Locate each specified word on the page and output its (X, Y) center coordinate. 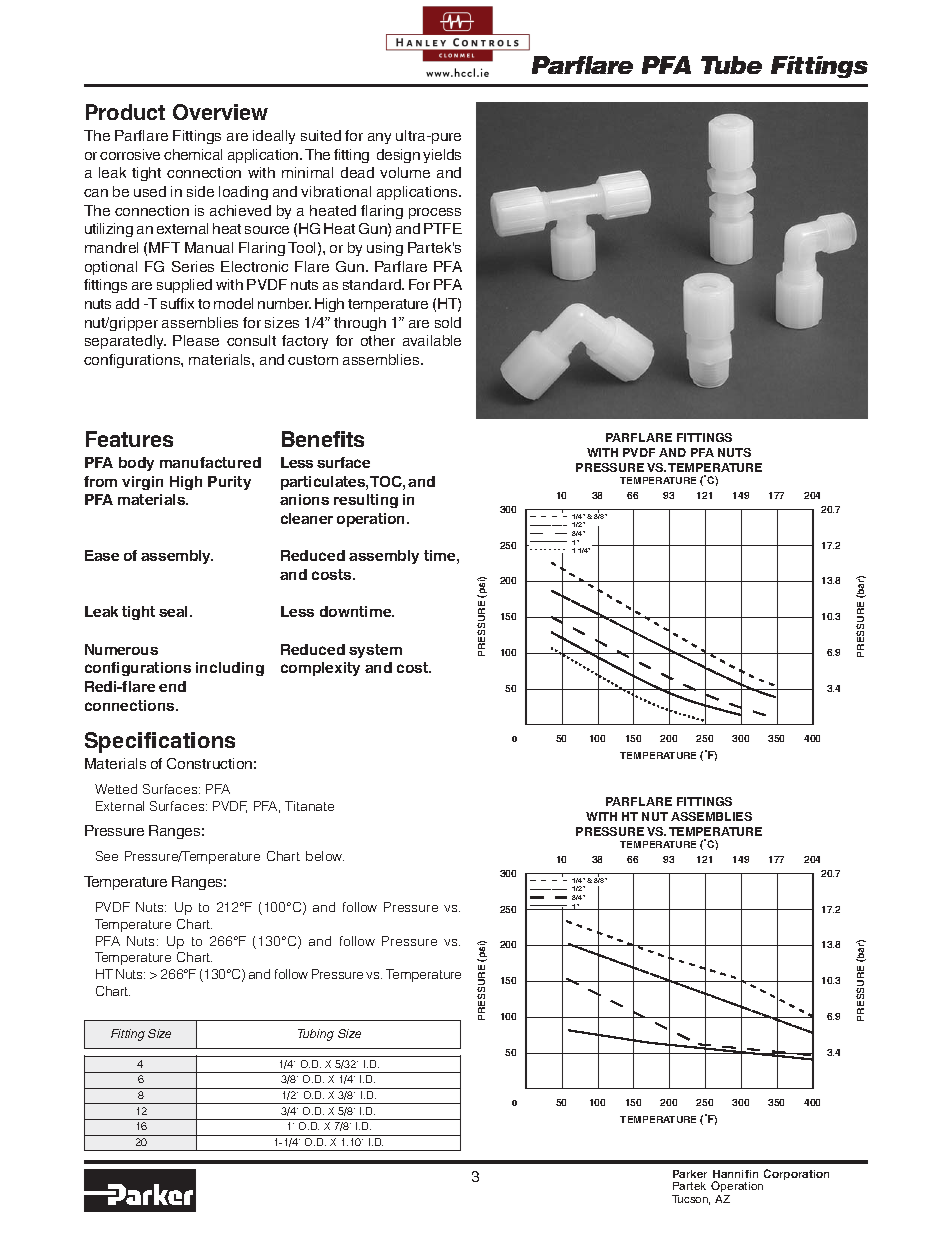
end (172, 686)
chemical (193, 154)
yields (442, 156)
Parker (690, 1174)
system (375, 651)
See (107, 856)
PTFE (443, 228)
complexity (320, 669)
